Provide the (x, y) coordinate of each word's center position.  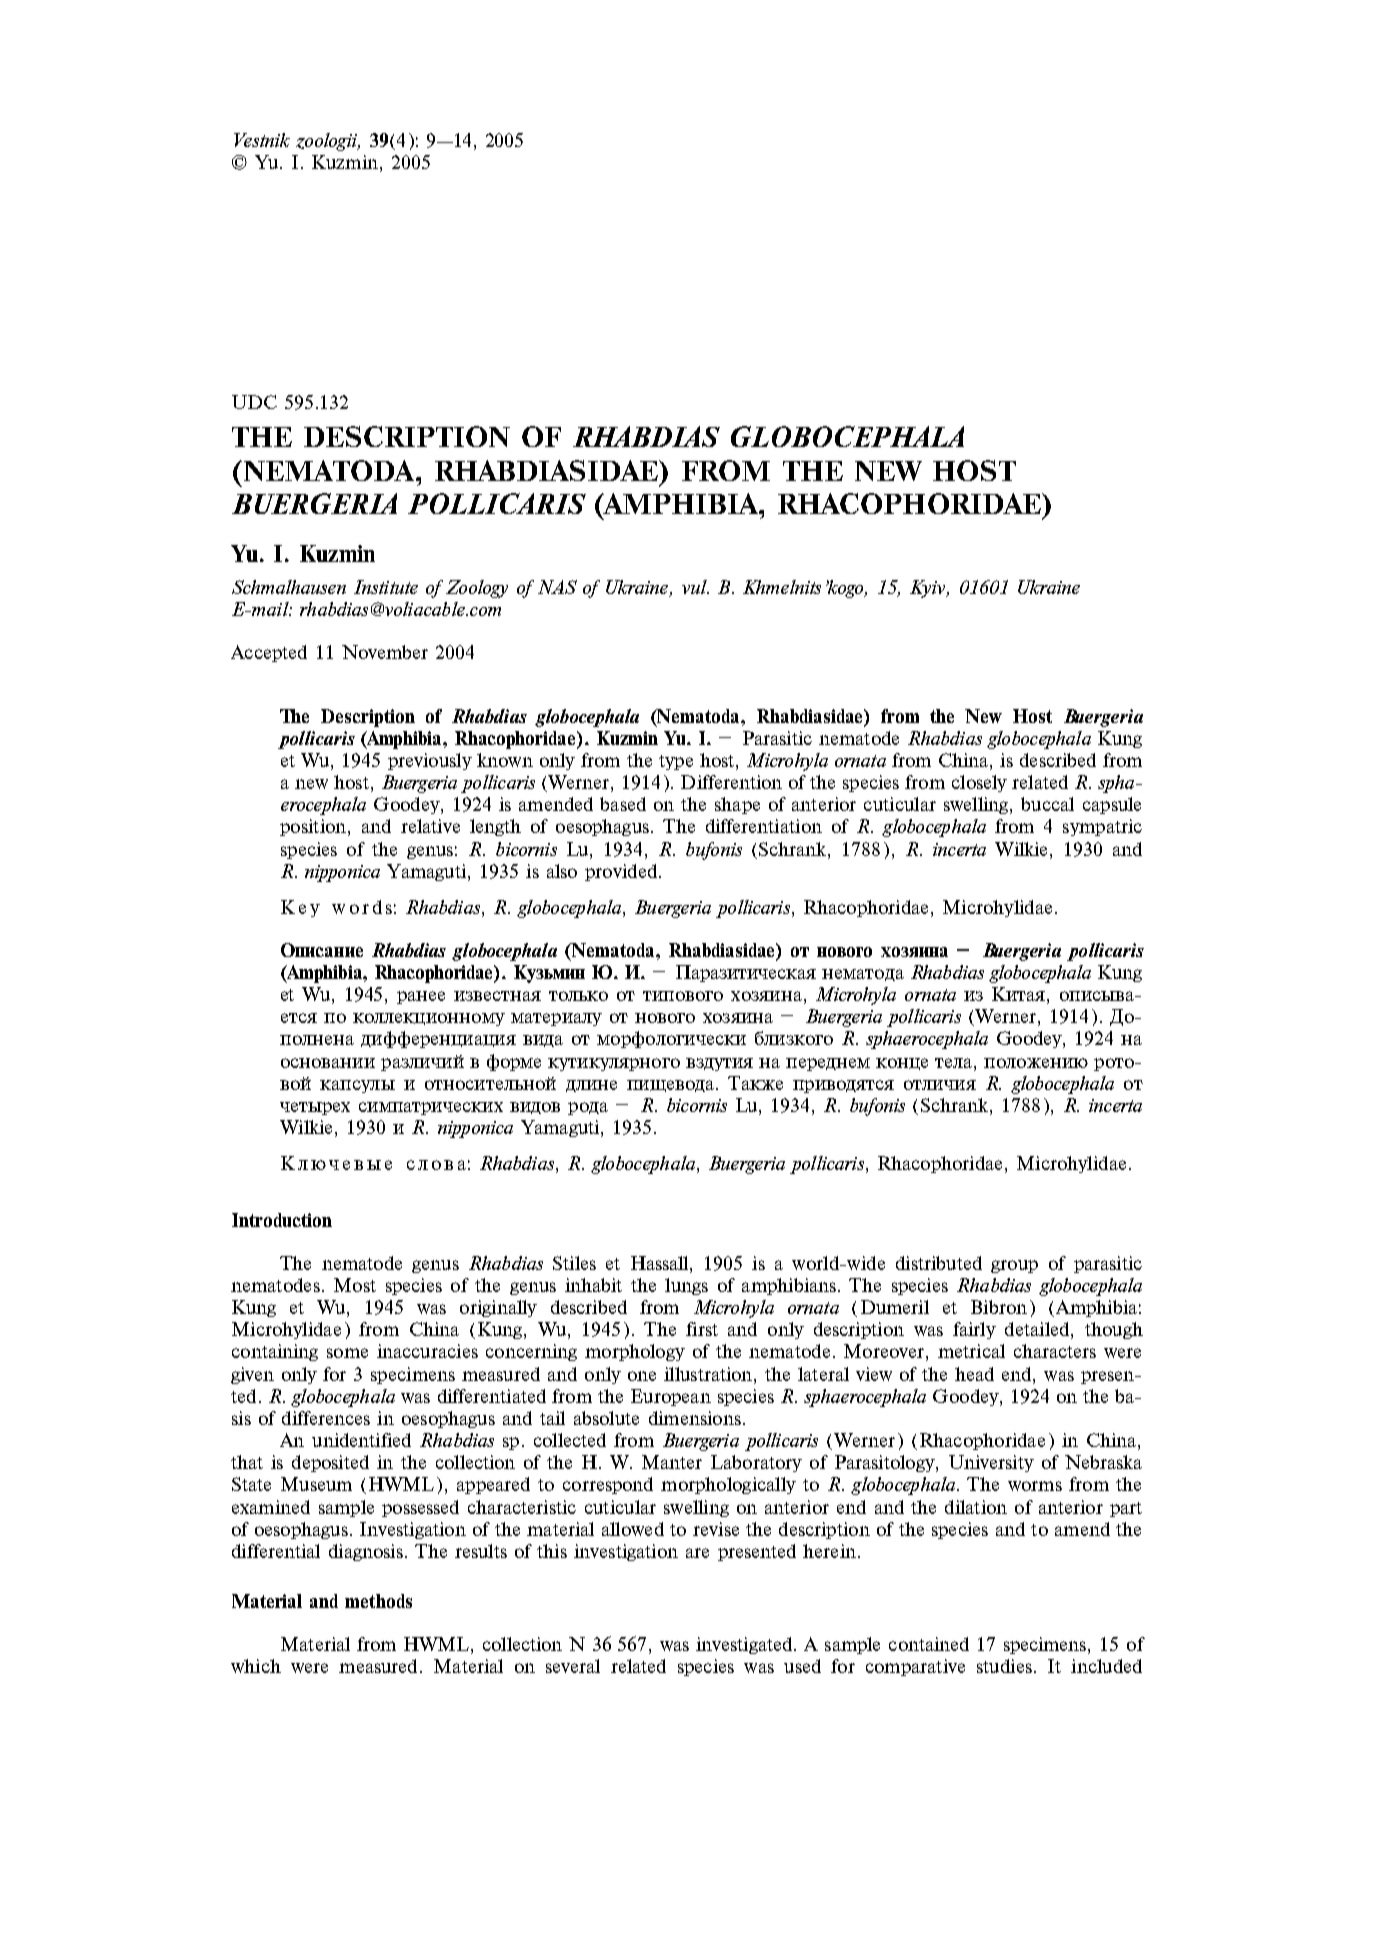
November (385, 652)
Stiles (574, 1263)
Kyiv (929, 589)
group (1014, 1266)
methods (378, 1601)
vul (695, 587)
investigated (745, 1645)
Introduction (282, 1220)
